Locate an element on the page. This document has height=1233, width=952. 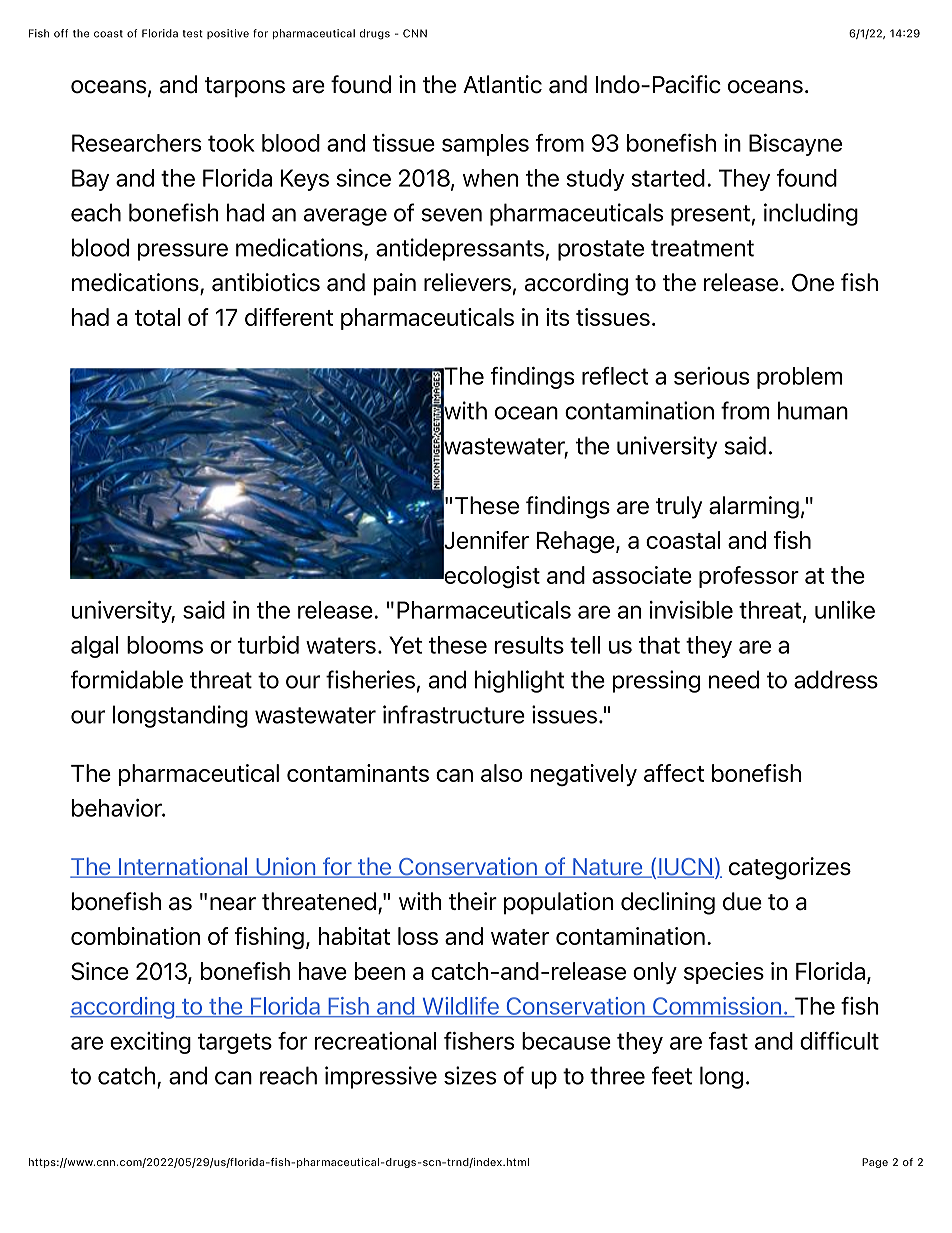
infrastructure is located at coordinates (454, 714).
